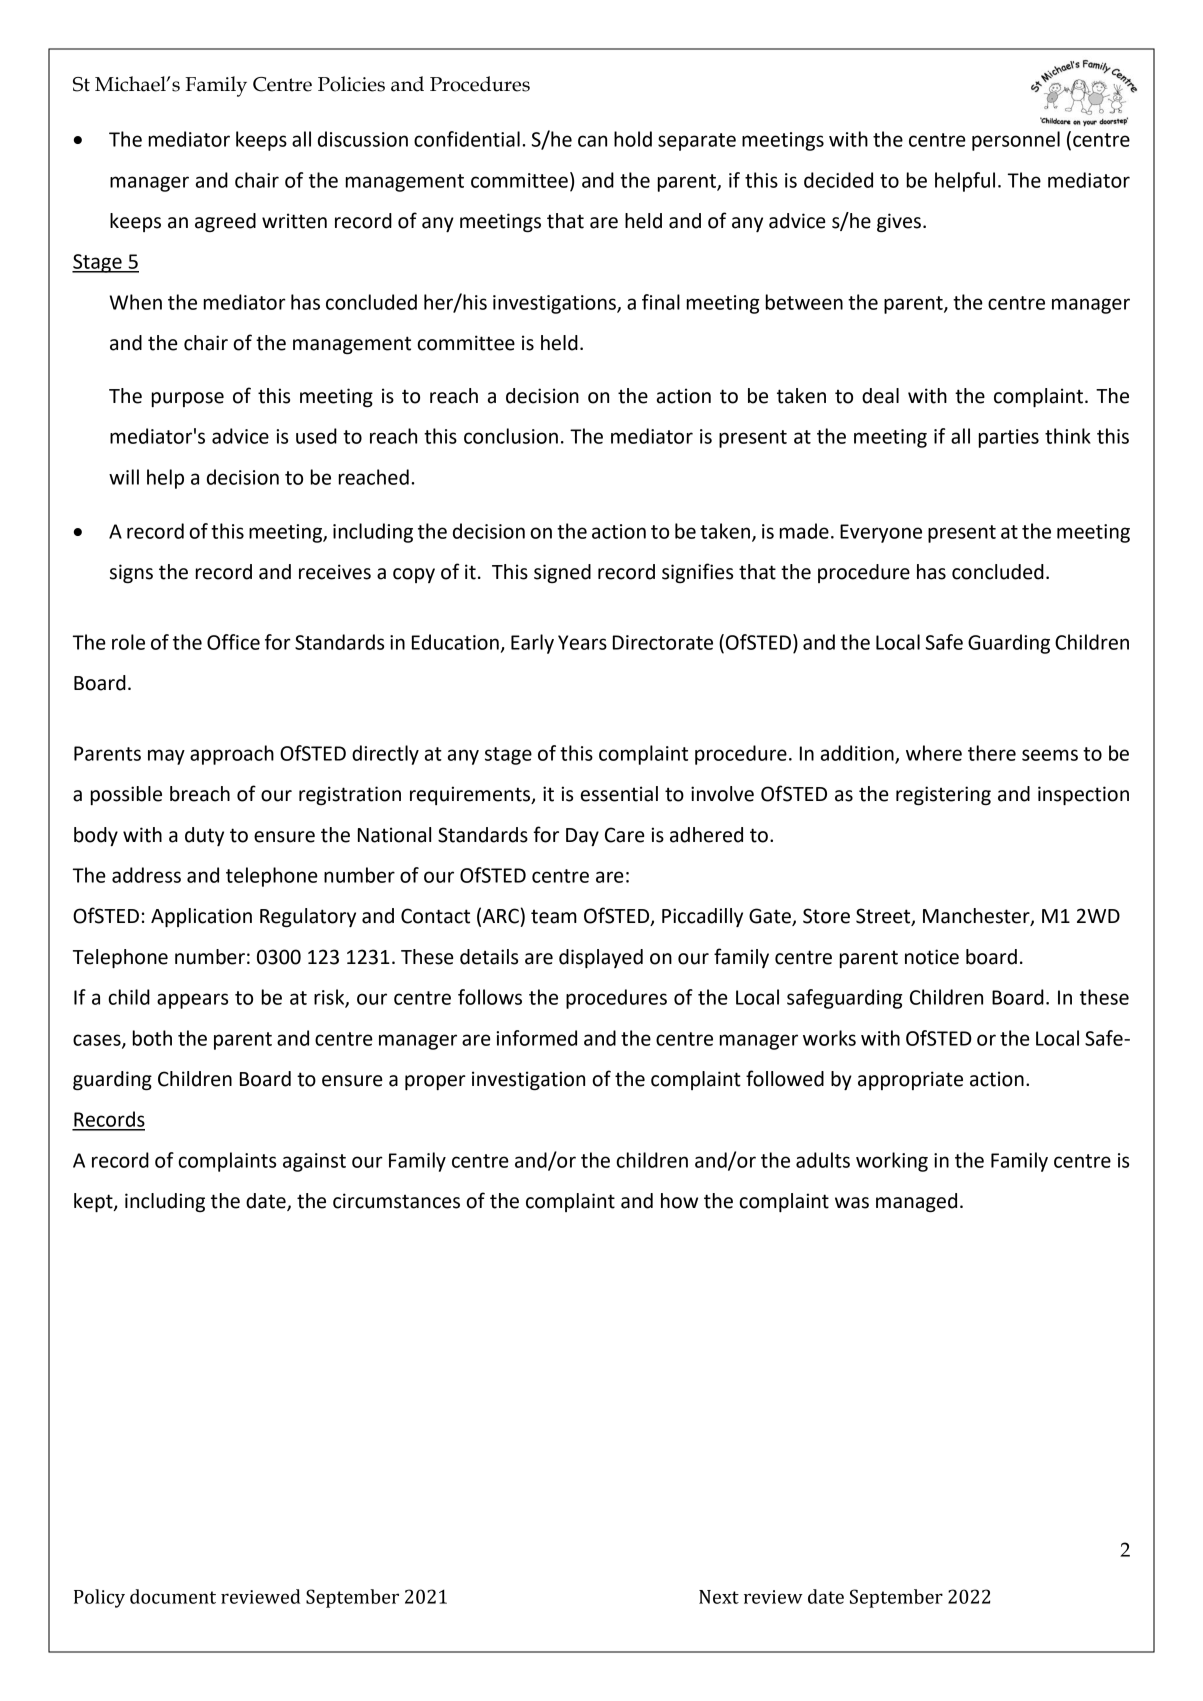  What do you see at coordinates (943, 795) in the screenshot?
I see `registering` at bounding box center [943, 795].
